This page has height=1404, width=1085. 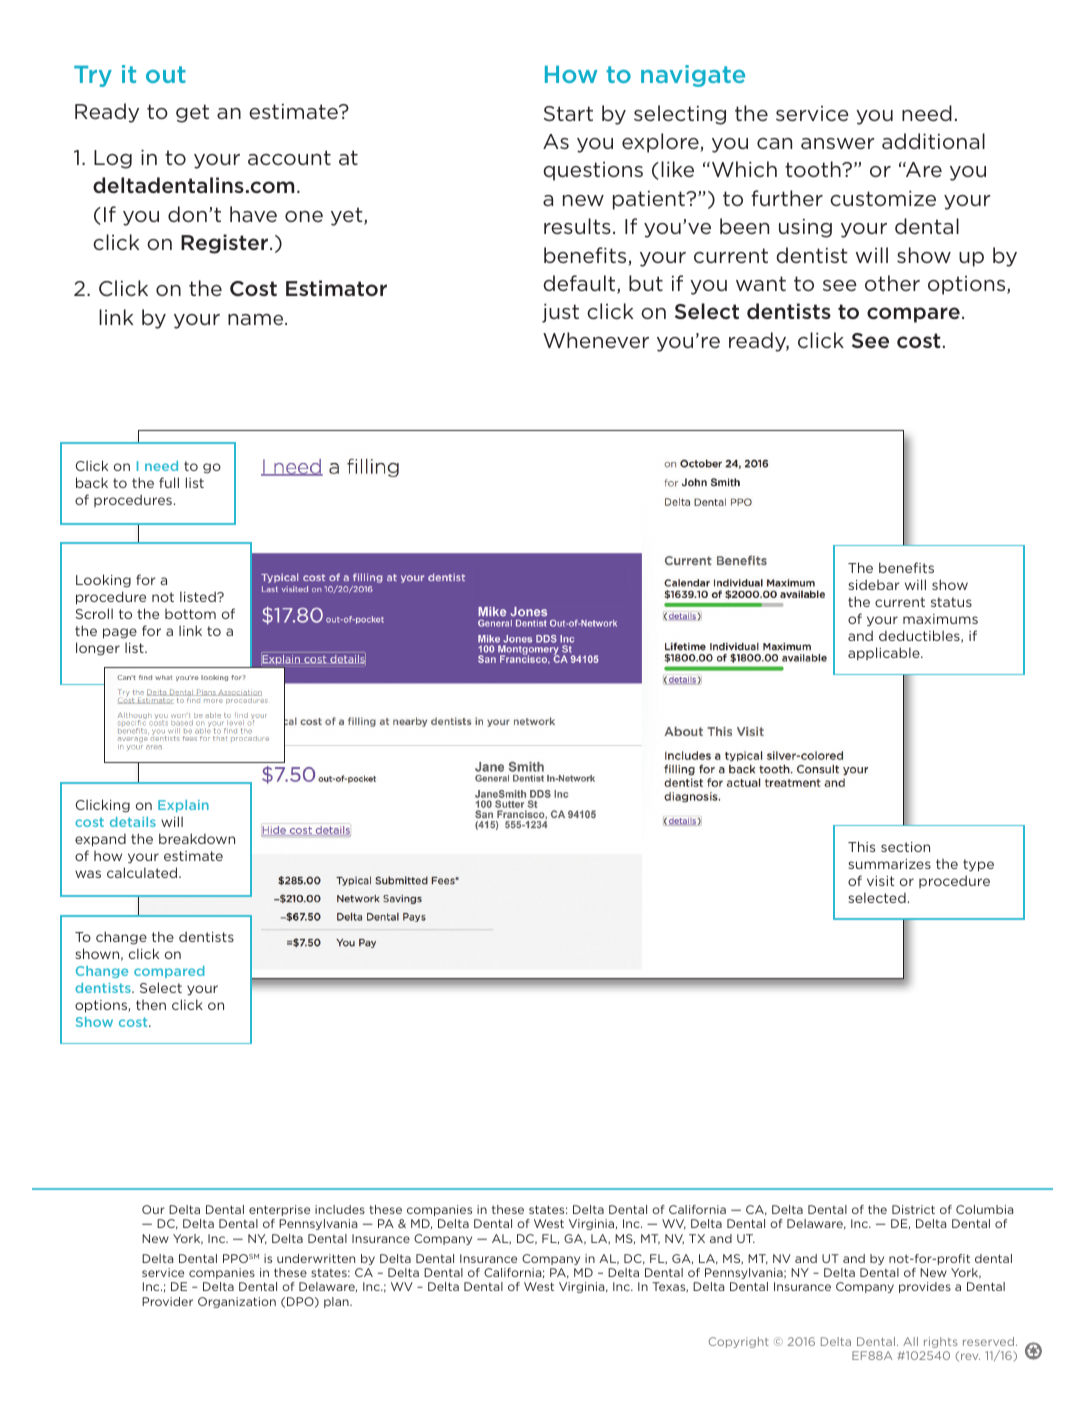 What do you see at coordinates (169, 482) in the page?
I see `full` at bounding box center [169, 482].
